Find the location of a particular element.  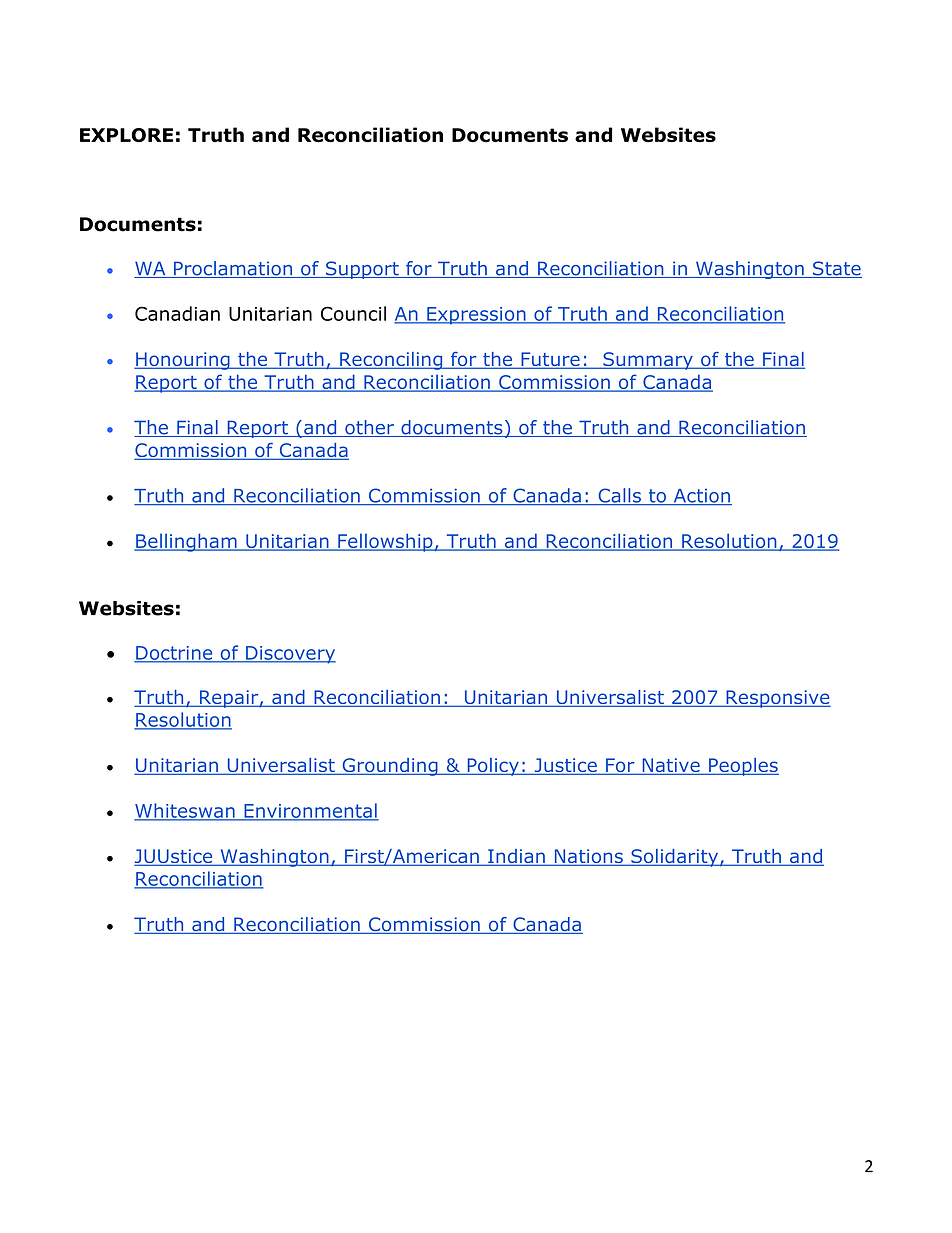

State is located at coordinates (836, 269).
